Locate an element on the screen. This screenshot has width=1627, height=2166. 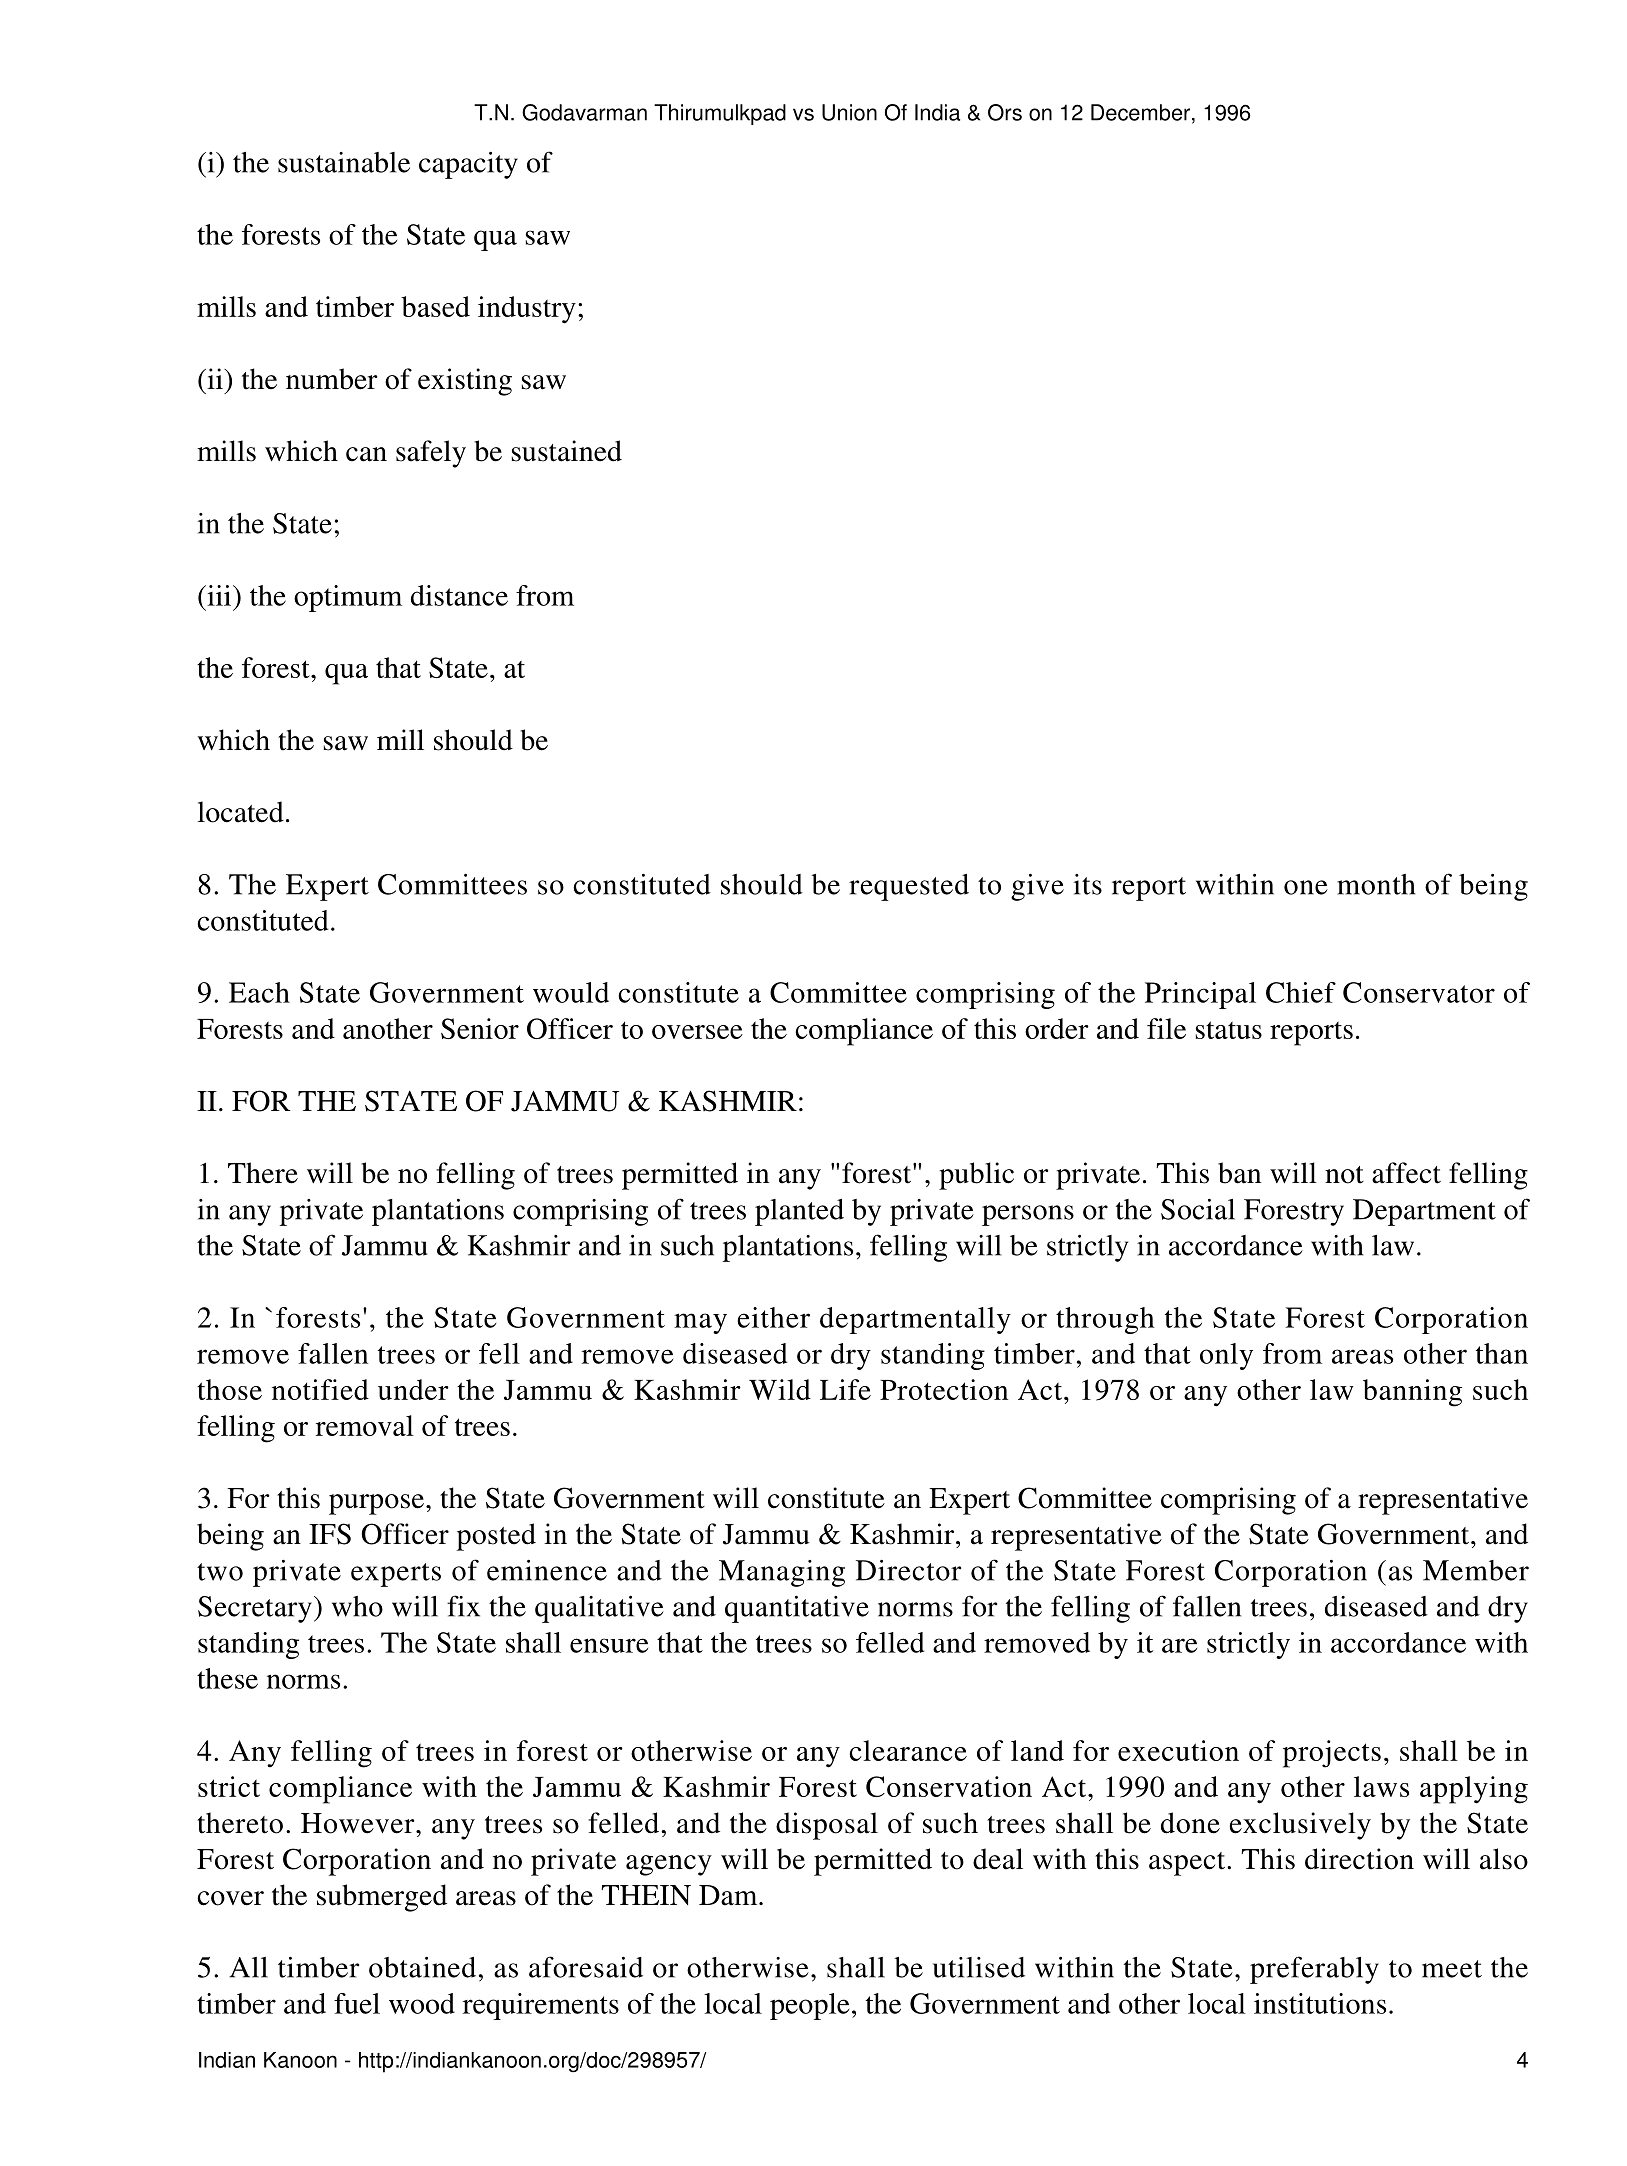
Ors is located at coordinates (1005, 112).
